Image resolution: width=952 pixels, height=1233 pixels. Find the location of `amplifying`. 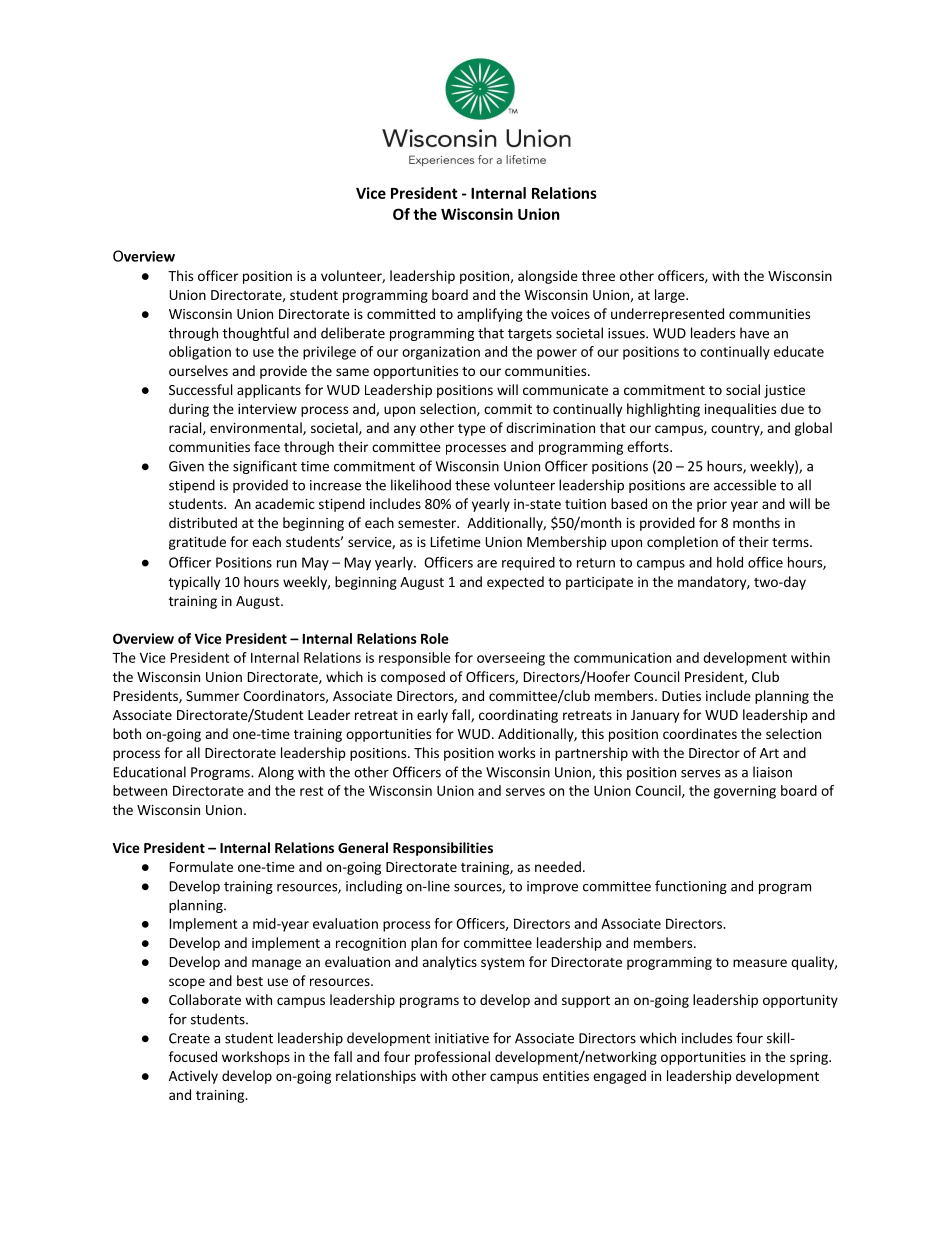

amplifying is located at coordinates (490, 315).
